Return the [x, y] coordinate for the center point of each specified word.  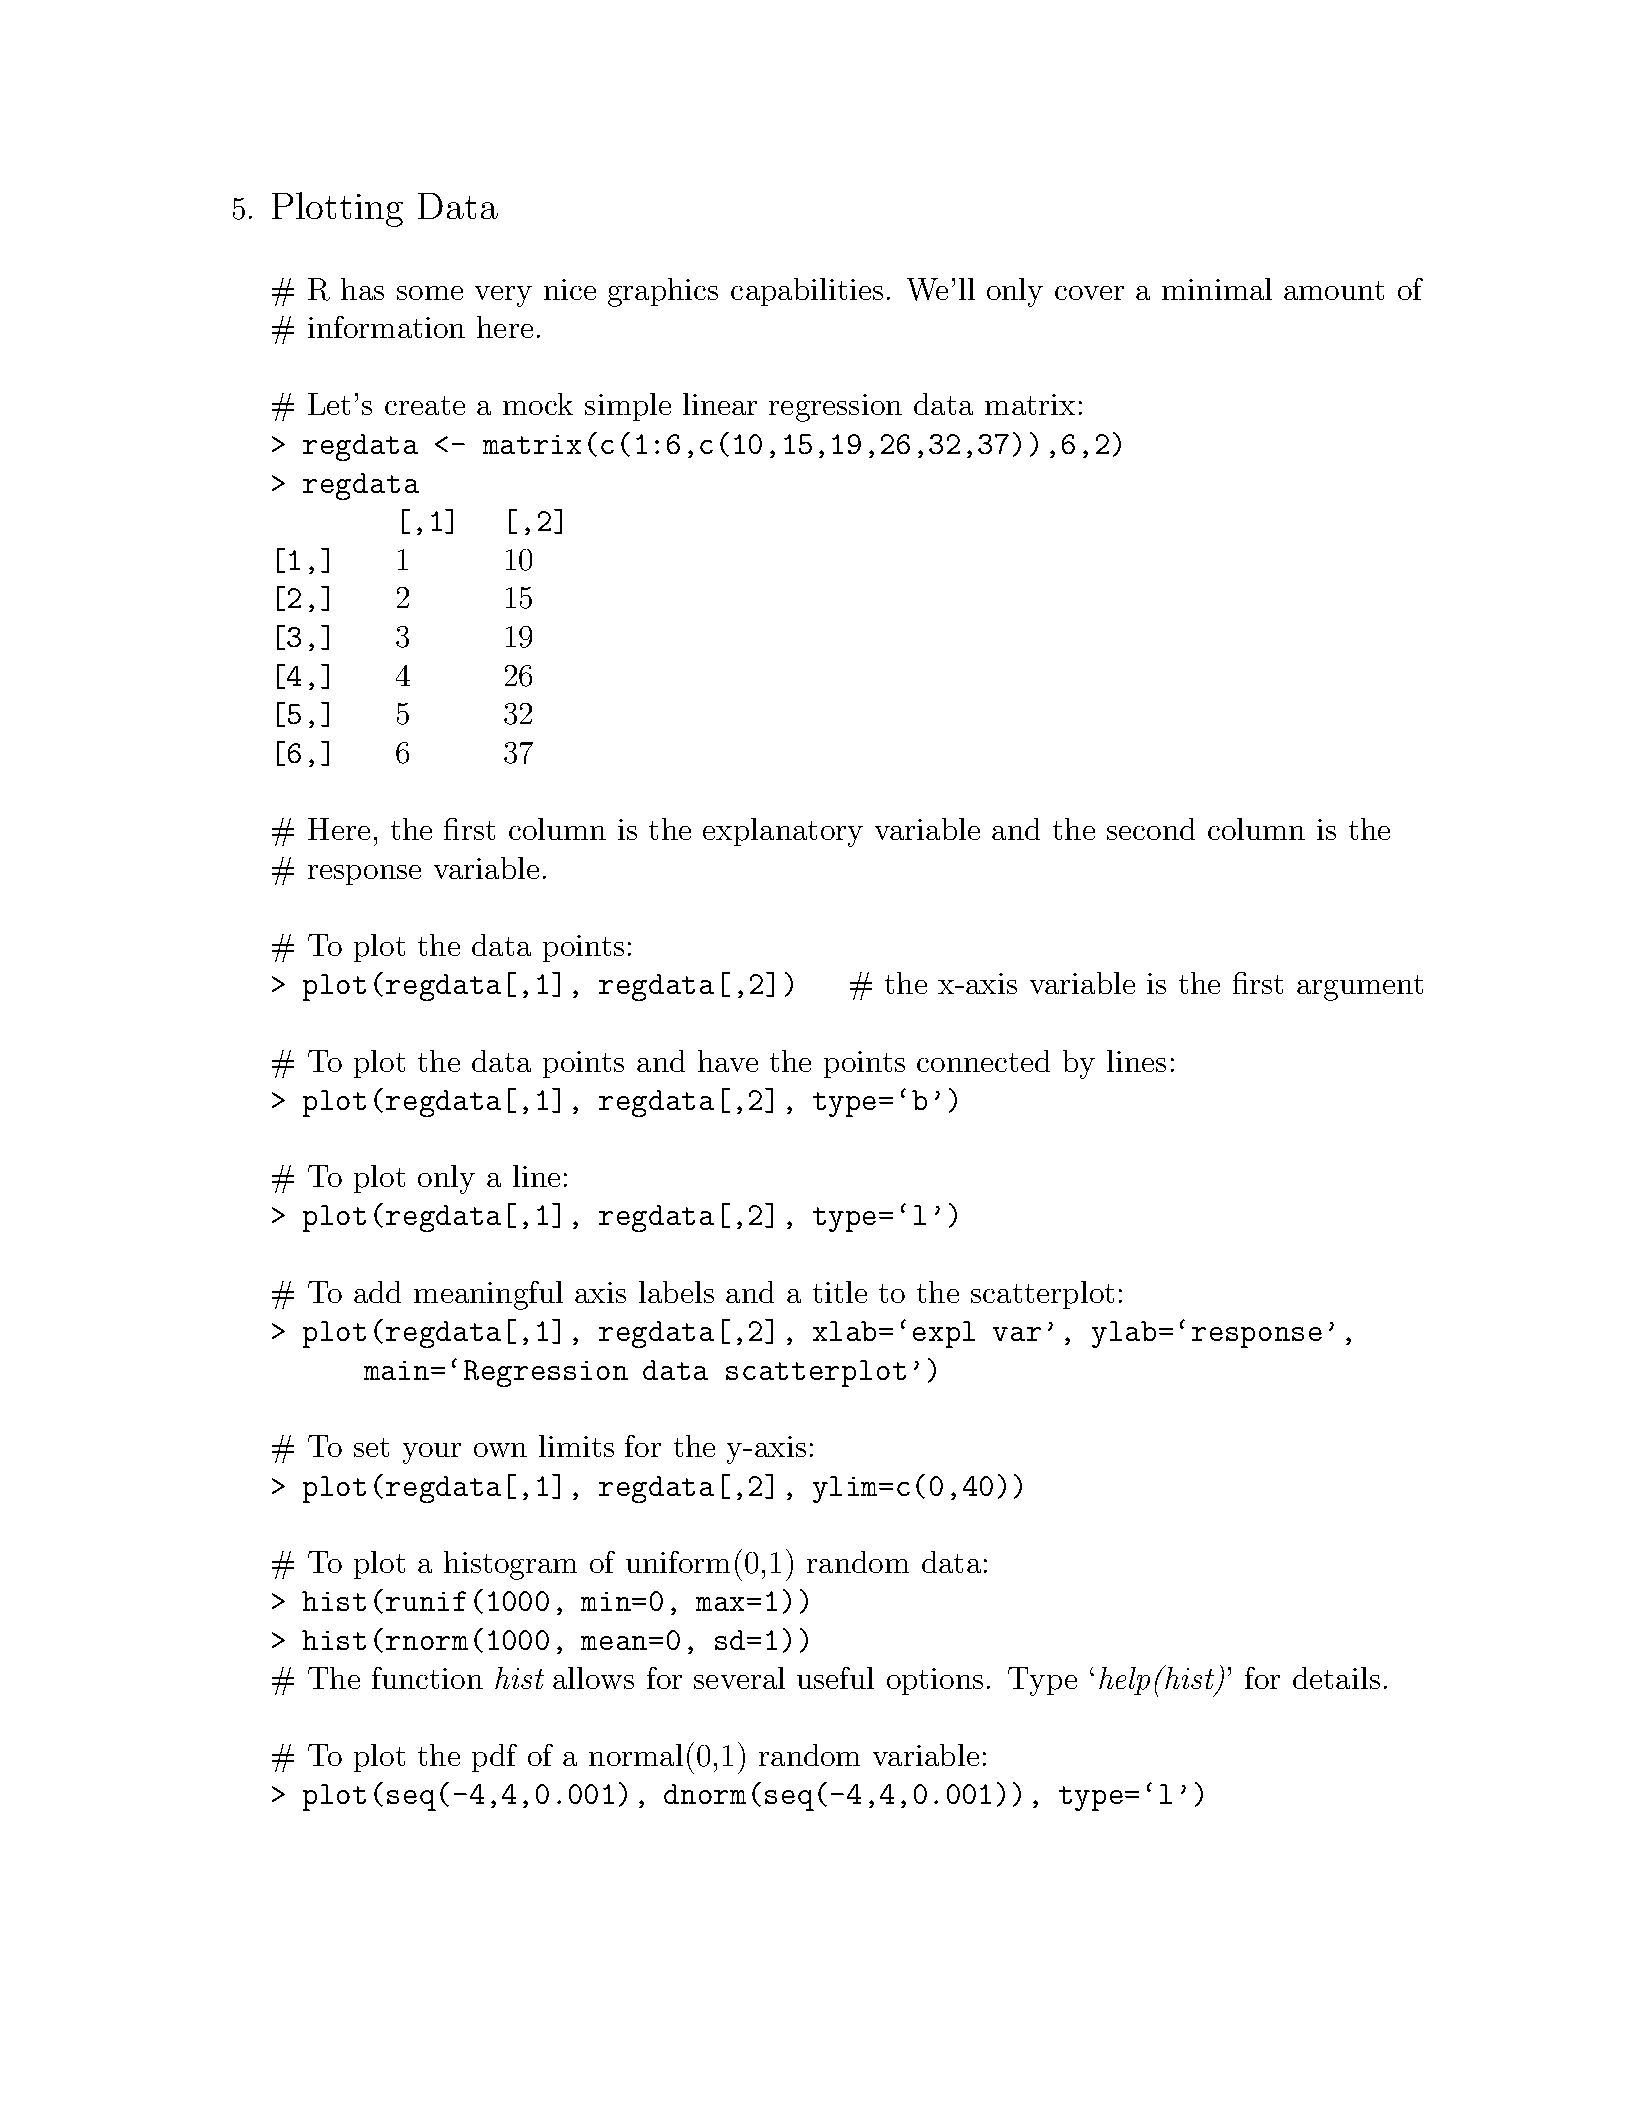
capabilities [807, 292]
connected [983, 1061]
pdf [494, 1758]
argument [1360, 988]
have [728, 1061]
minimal [1217, 289]
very [503, 296]
